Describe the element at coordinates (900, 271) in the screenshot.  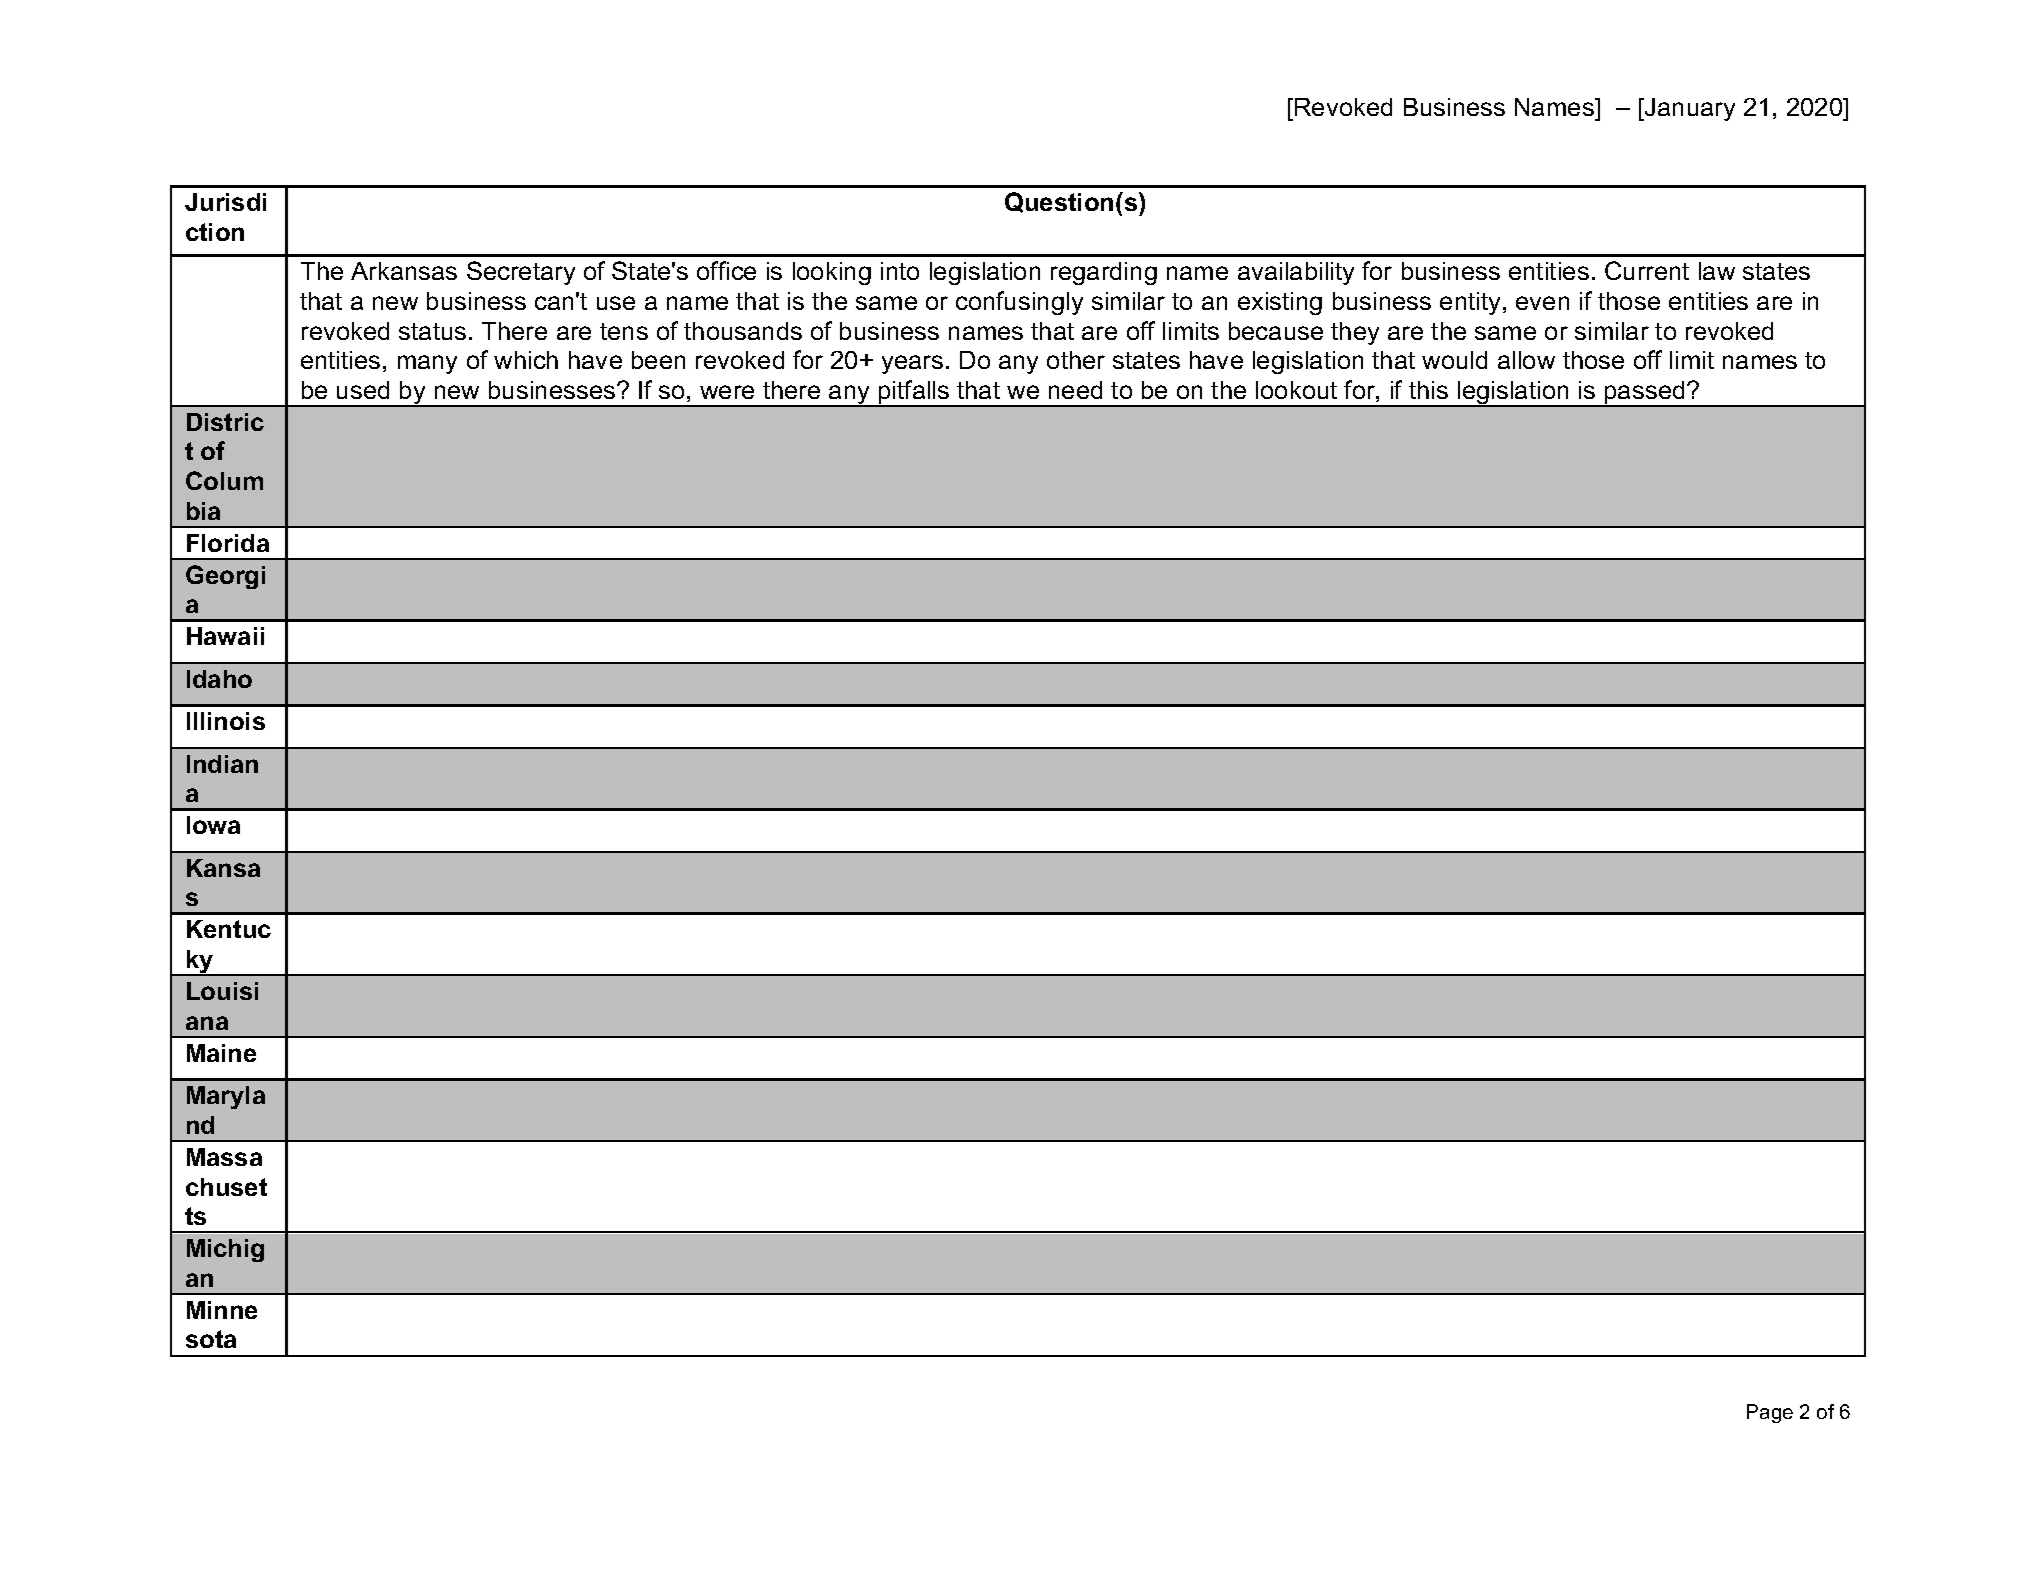
I see `into` at that location.
